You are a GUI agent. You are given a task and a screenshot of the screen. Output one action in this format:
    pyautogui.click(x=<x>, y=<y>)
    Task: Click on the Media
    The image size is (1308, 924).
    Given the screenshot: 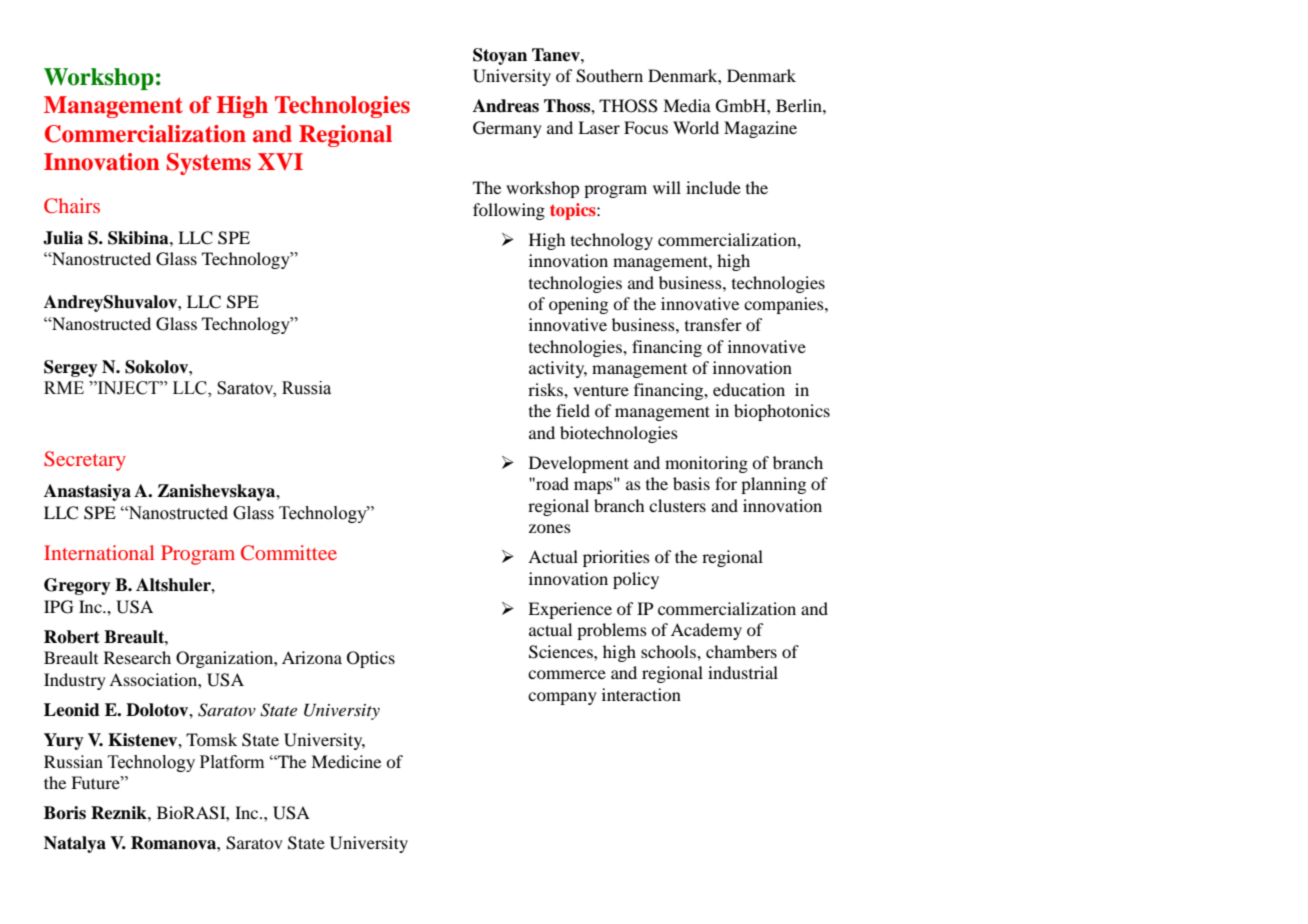 What is the action you would take?
    pyautogui.click(x=687, y=105)
